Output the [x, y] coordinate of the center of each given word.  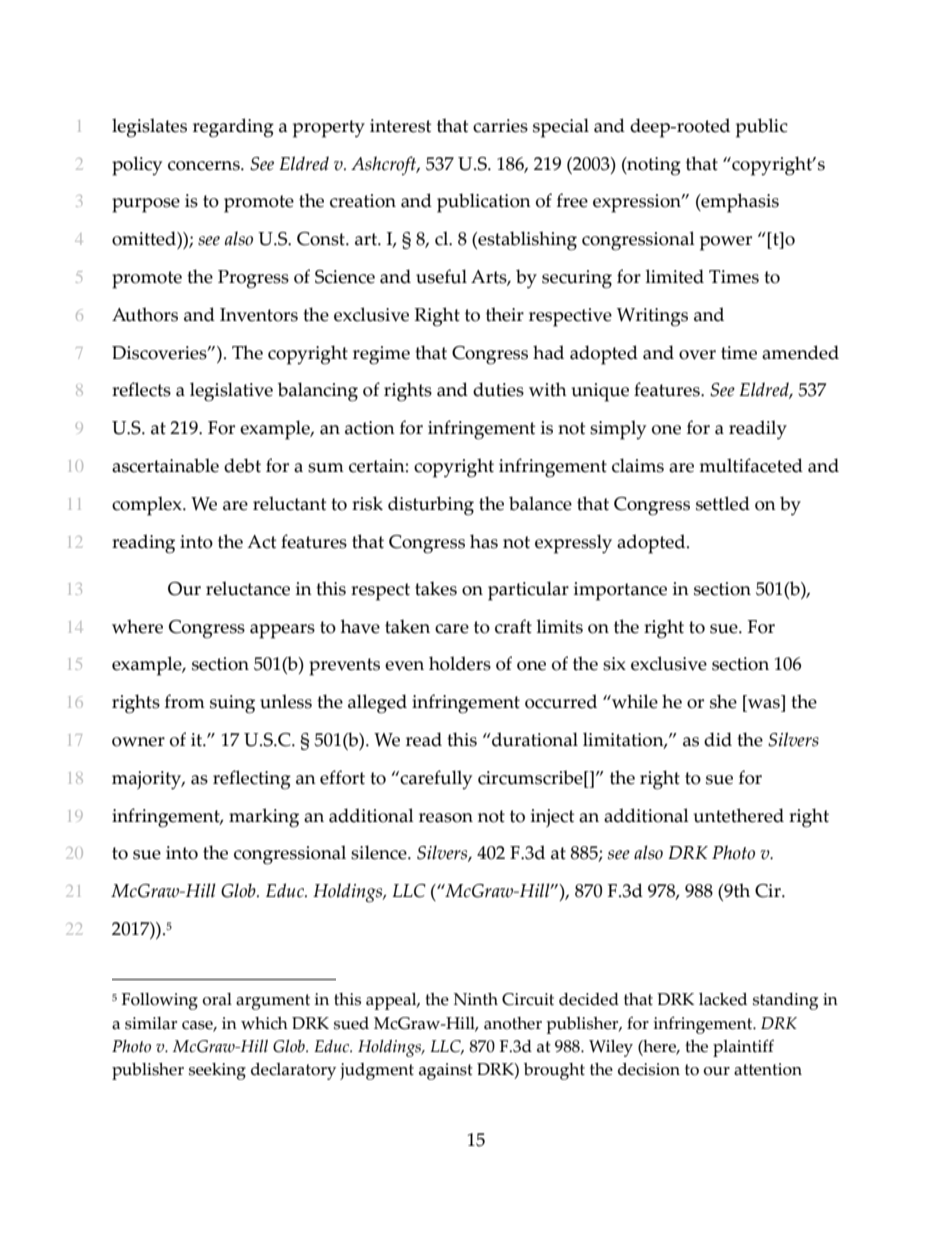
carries [500, 126]
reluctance [248, 588]
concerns [205, 166]
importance [620, 591]
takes [436, 588]
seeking [217, 1071]
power [726, 243]
